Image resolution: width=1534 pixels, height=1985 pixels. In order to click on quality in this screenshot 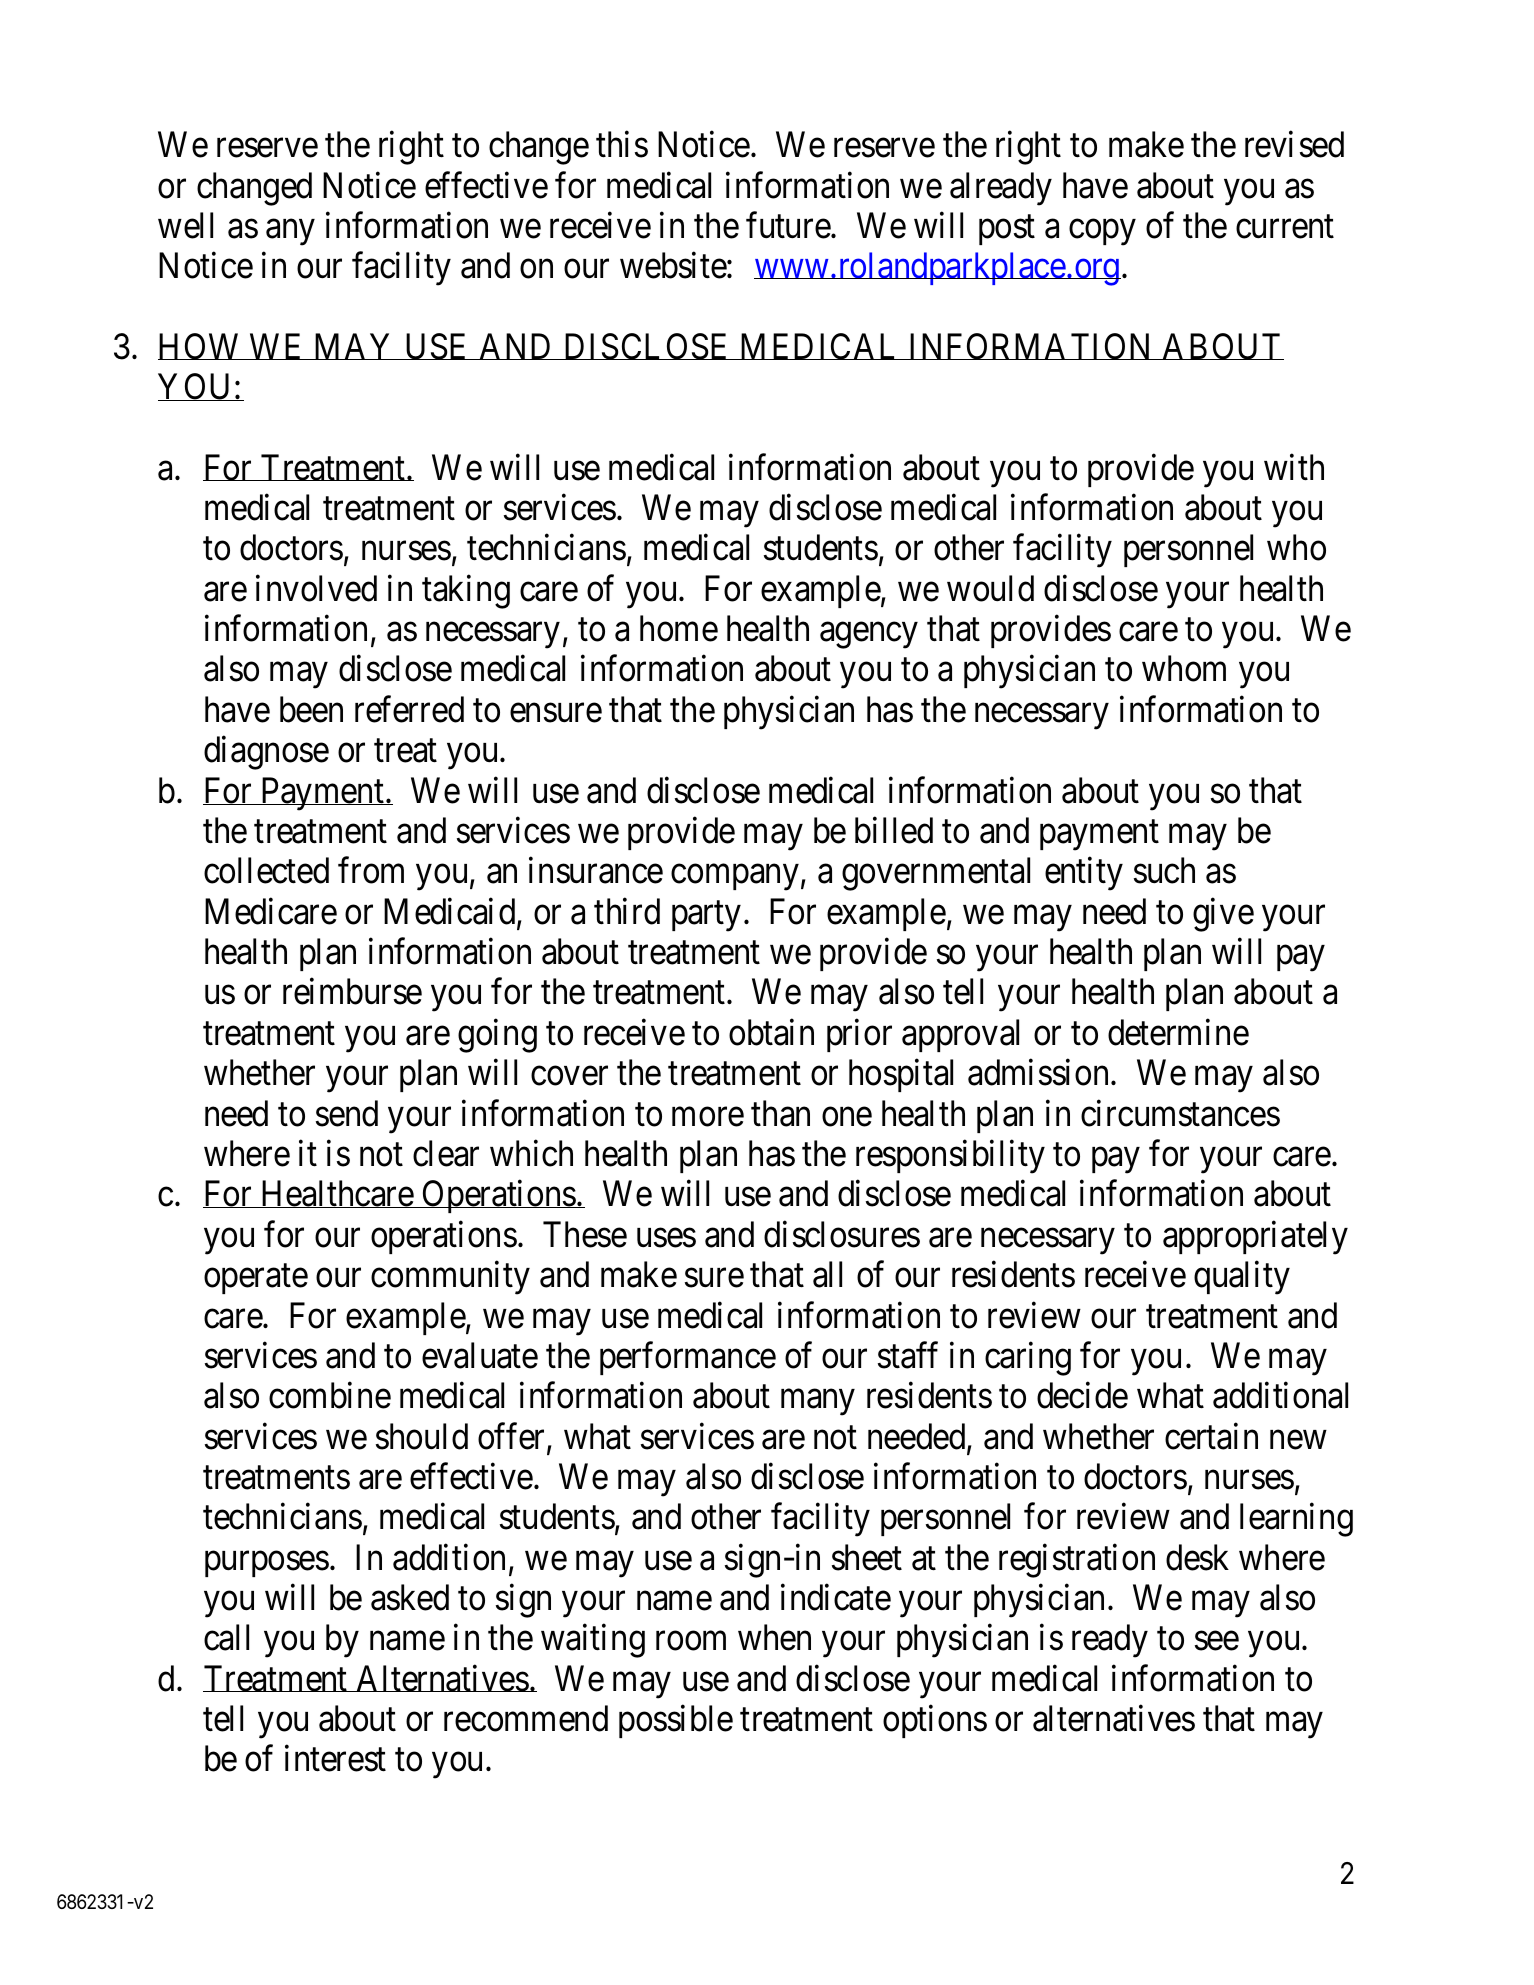, I will do `click(1242, 1278)`.
